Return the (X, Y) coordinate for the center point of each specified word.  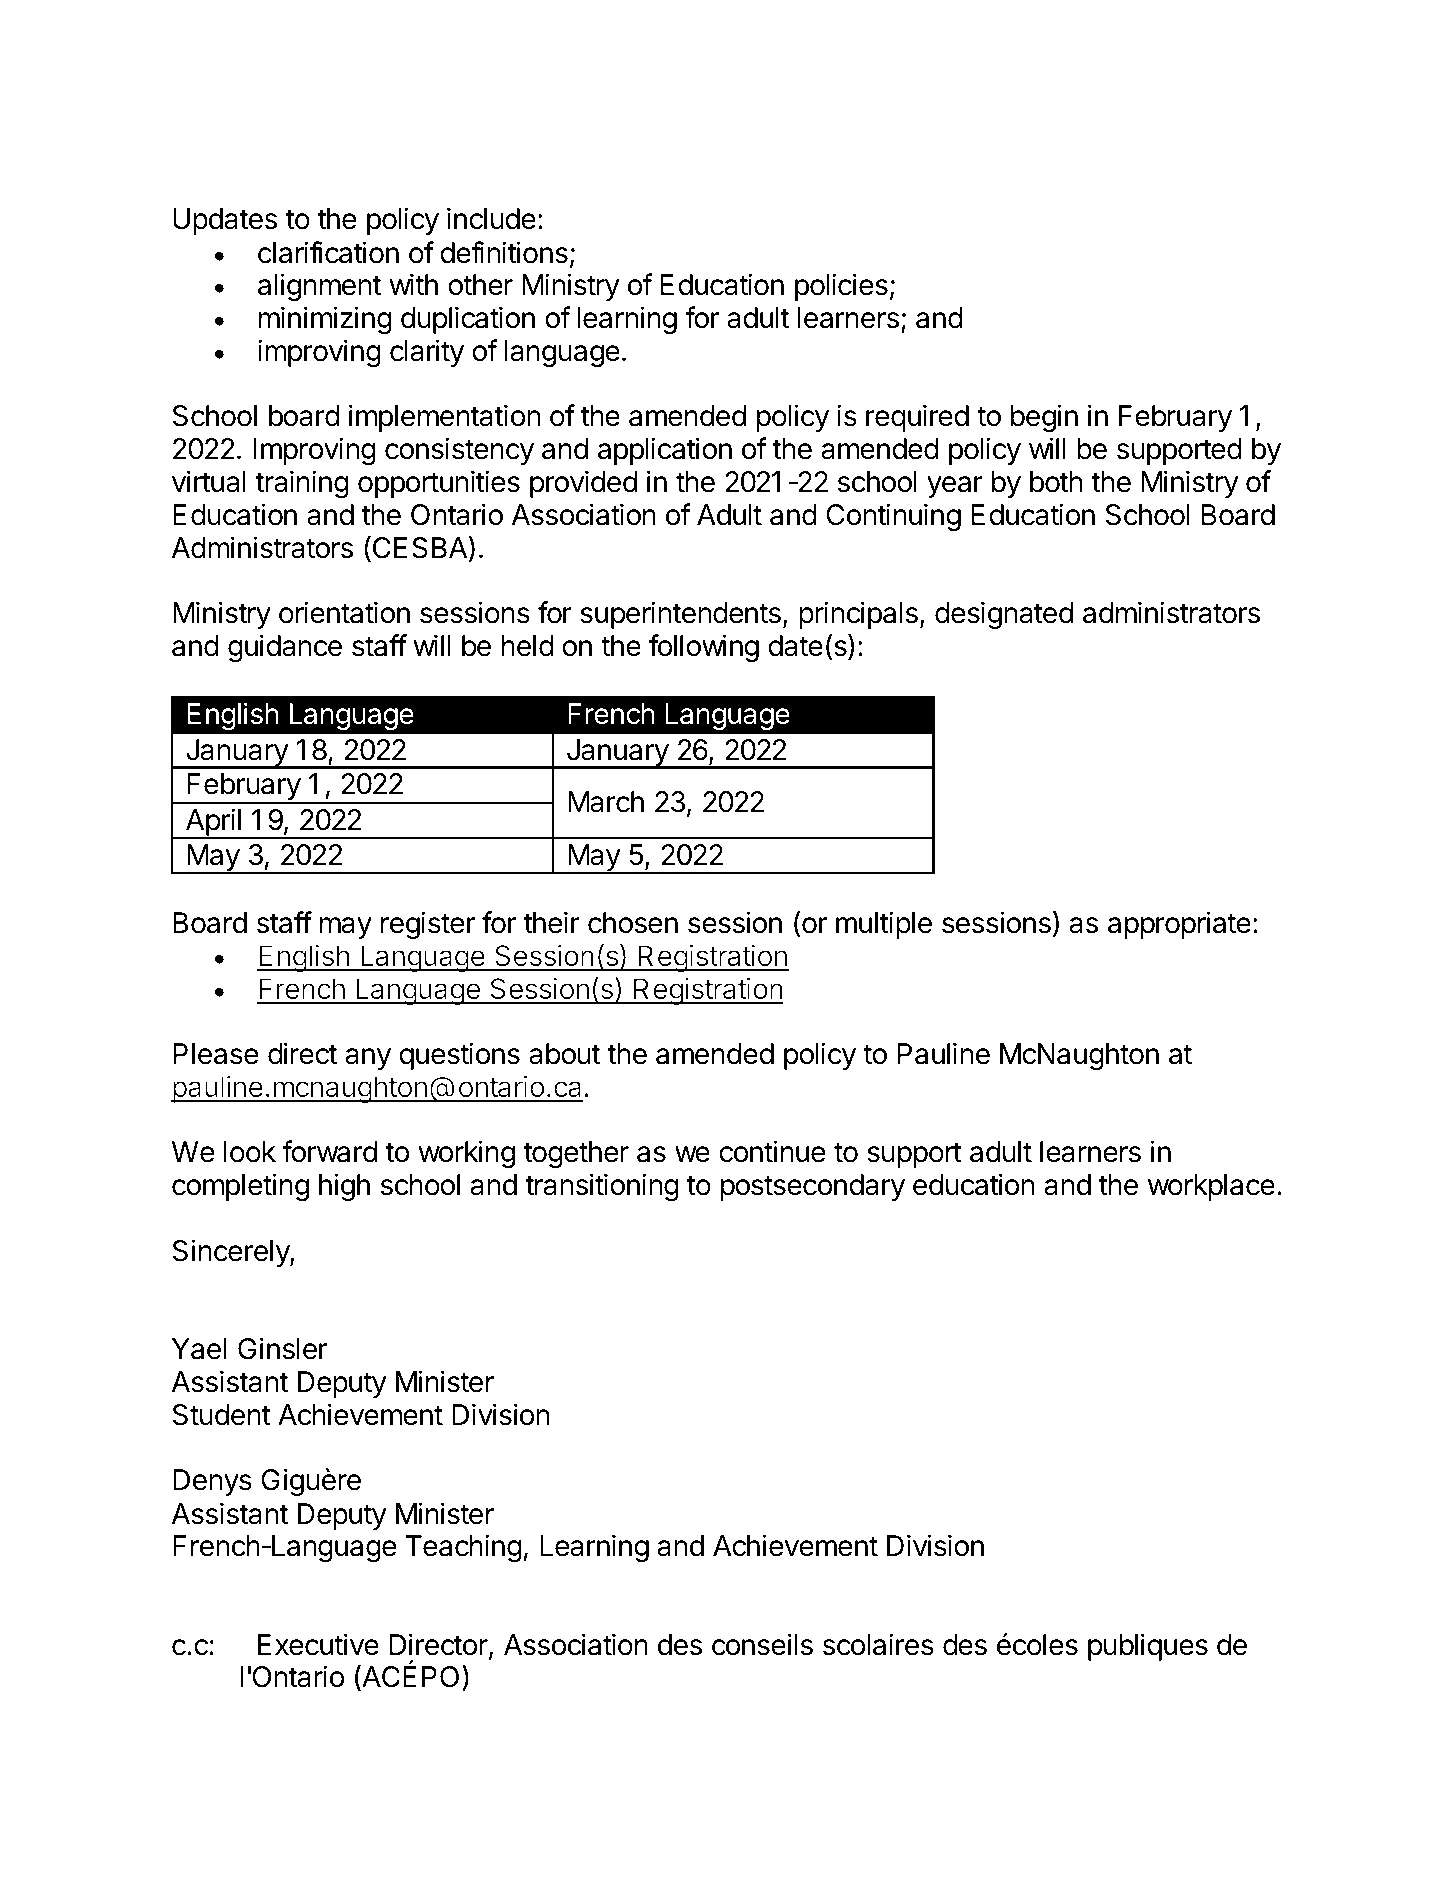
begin (1044, 418)
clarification (328, 252)
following (704, 648)
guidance (285, 648)
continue (772, 1151)
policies (841, 287)
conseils (762, 1644)
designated (1004, 615)
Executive (318, 1644)
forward (329, 1151)
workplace (1211, 1187)
